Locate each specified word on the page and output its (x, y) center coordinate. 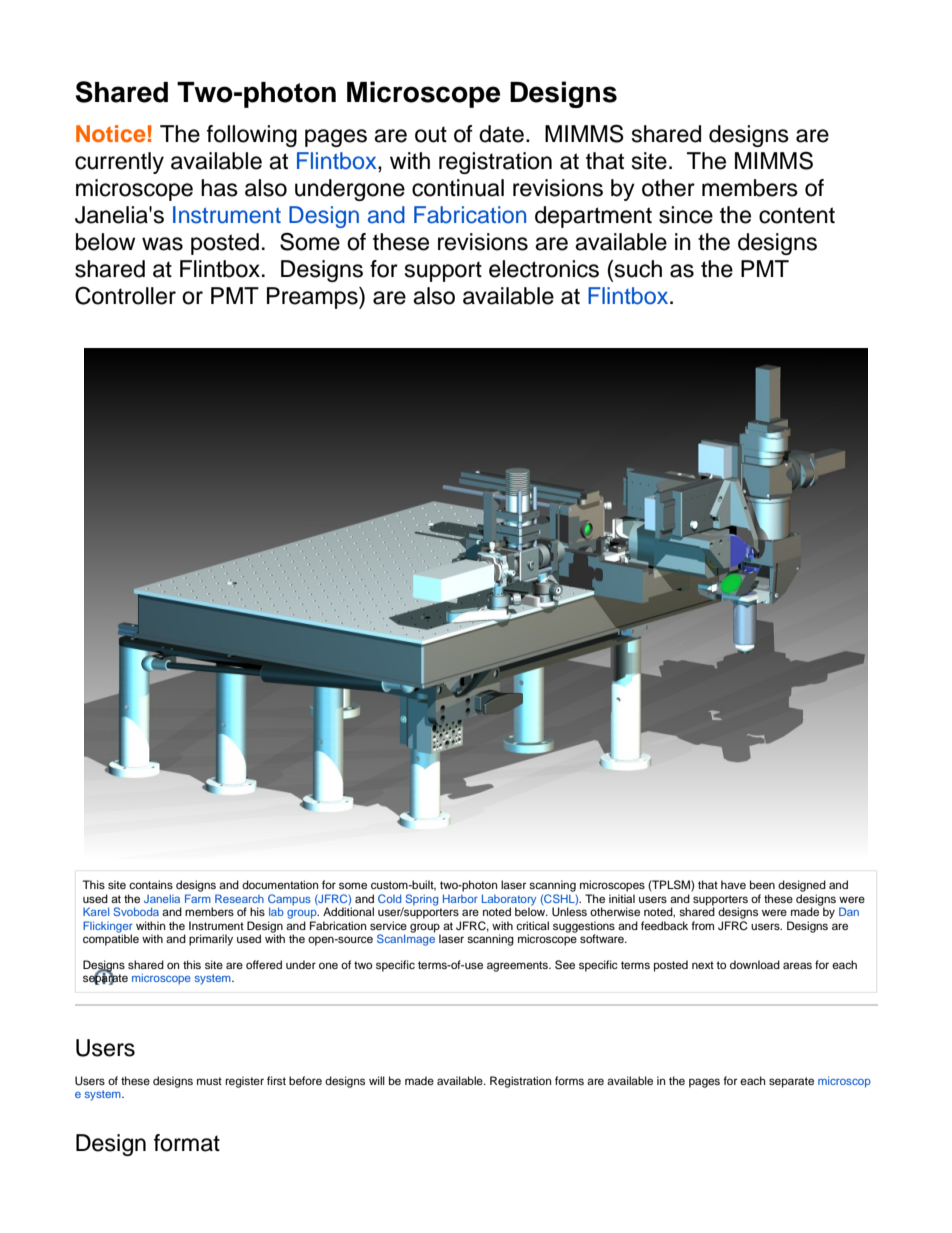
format (187, 1143)
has (219, 188)
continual (458, 188)
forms (569, 1080)
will (377, 1080)
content (797, 215)
